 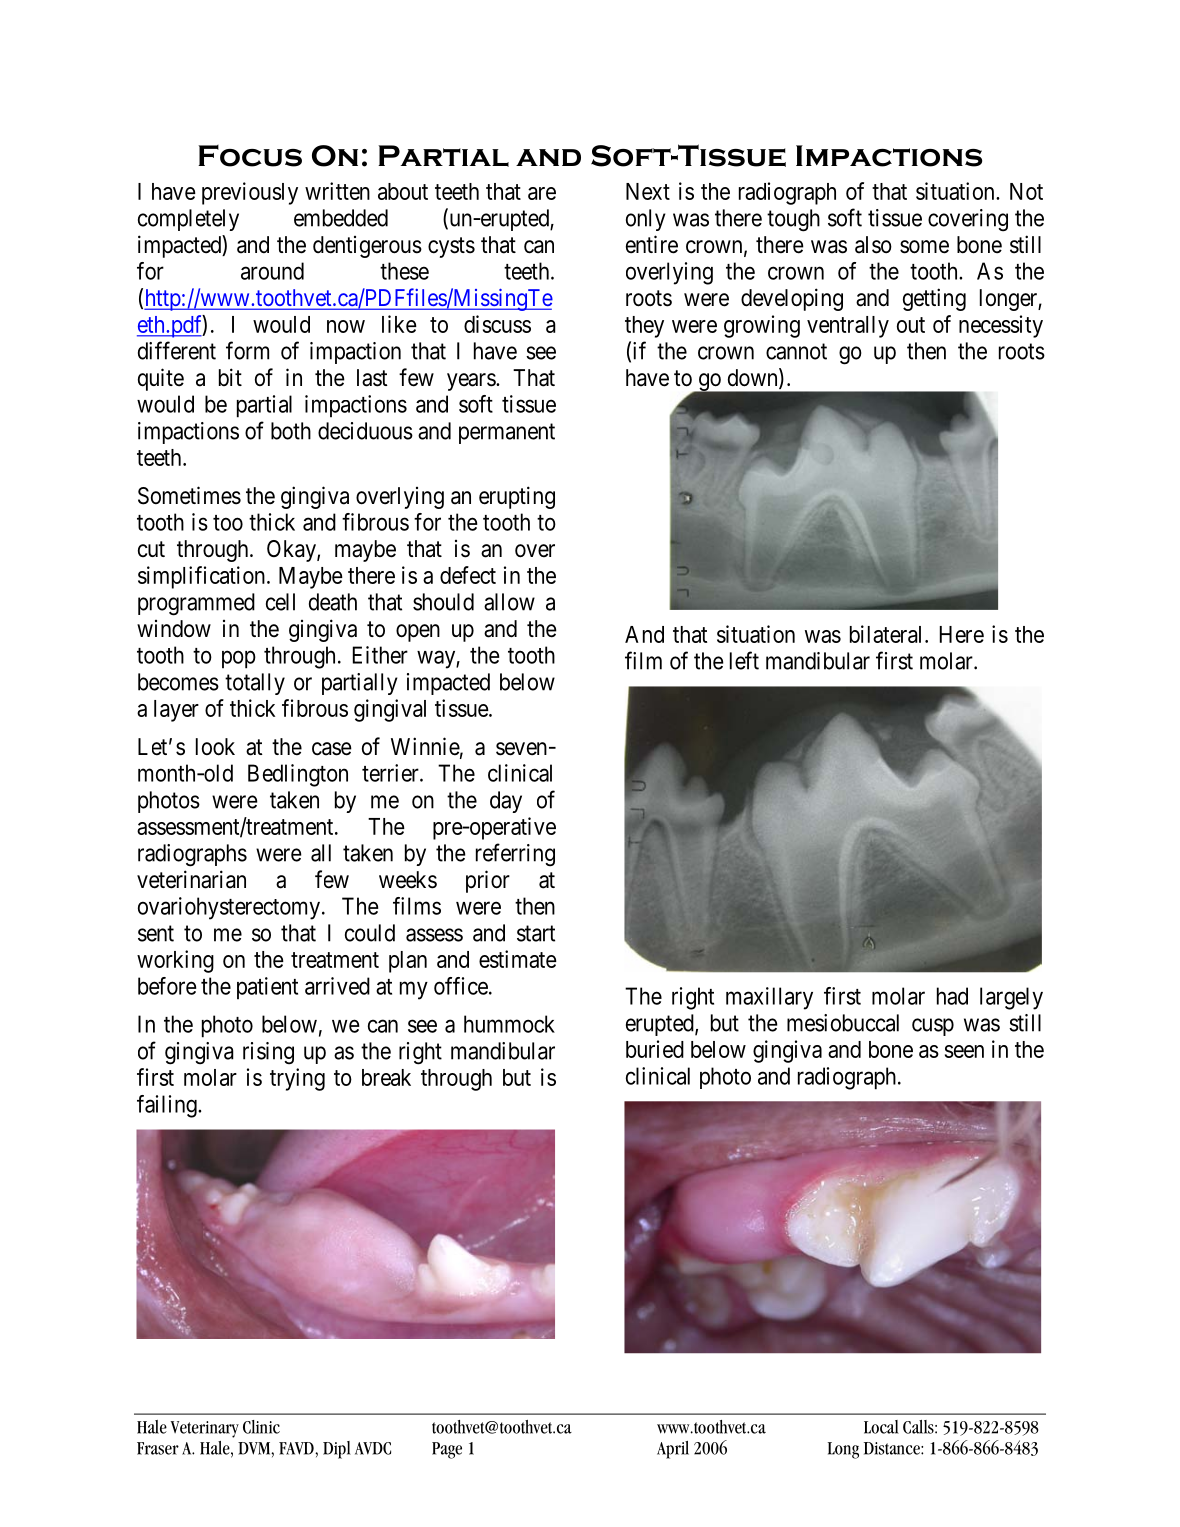 What do you see at coordinates (744, 660) in the page?
I see `left` at bounding box center [744, 660].
